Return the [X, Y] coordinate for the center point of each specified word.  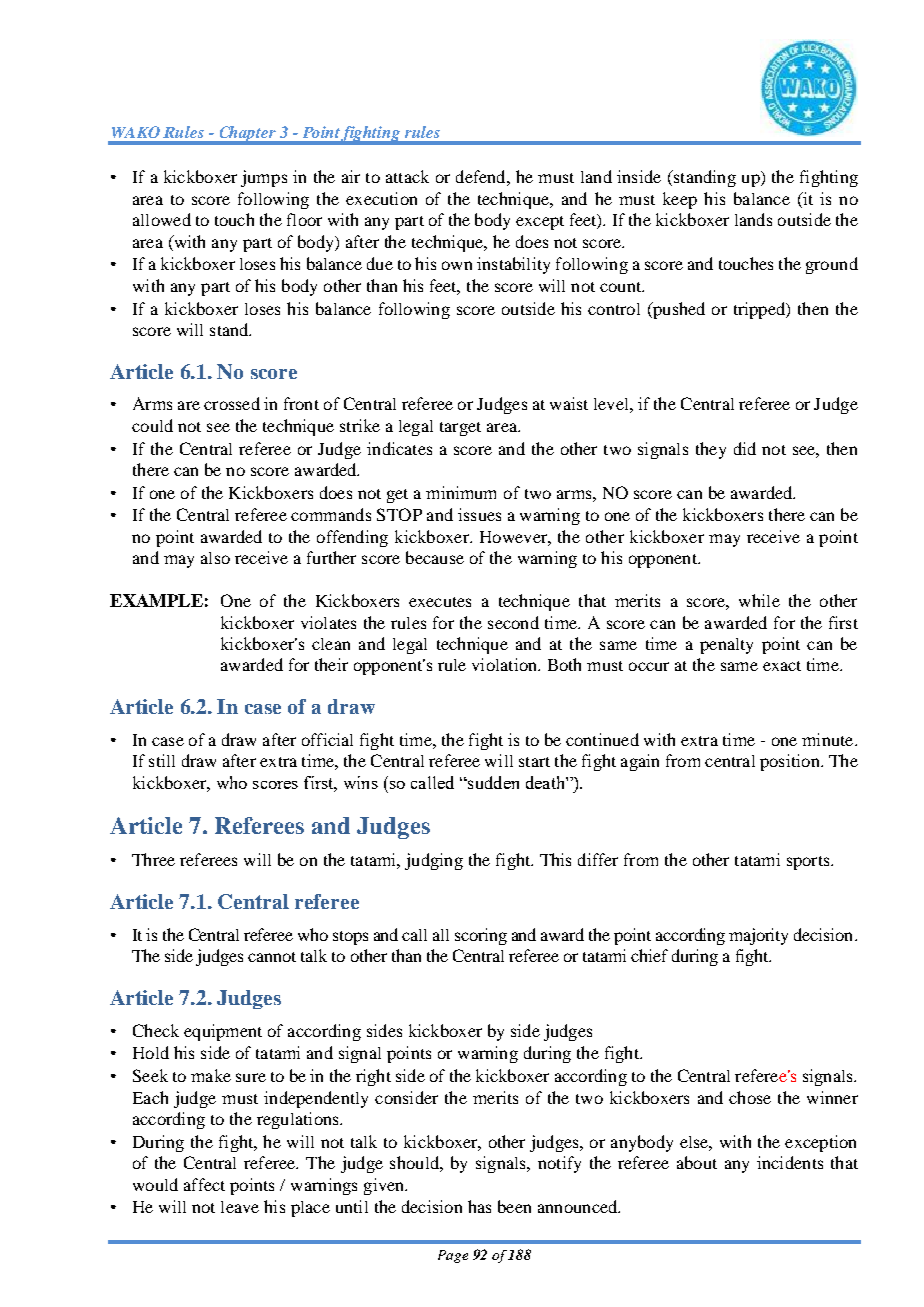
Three [153, 859]
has [479, 1206]
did [745, 448]
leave [240, 1207]
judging [434, 861]
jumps [264, 178]
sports [809, 863]
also [215, 558]
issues [479, 514]
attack [407, 176]
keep [680, 200]
